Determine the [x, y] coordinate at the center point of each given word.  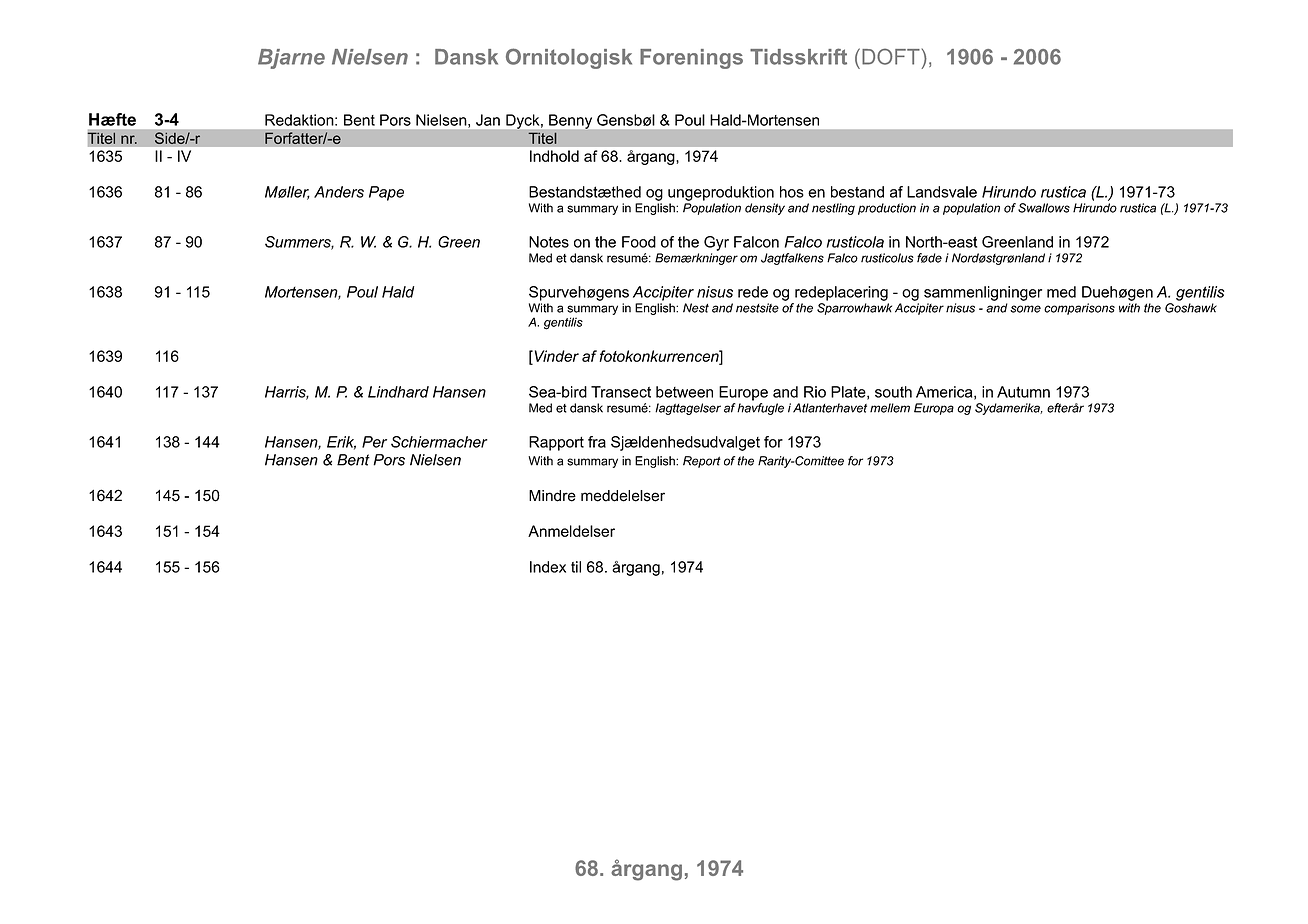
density [765, 209]
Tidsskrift [798, 56]
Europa [934, 409]
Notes [549, 242]
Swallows [1044, 208]
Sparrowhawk [854, 309]
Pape [386, 193]
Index [548, 567]
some [1025, 309]
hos [792, 192]
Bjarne [291, 59]
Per [374, 442]
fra [597, 442]
